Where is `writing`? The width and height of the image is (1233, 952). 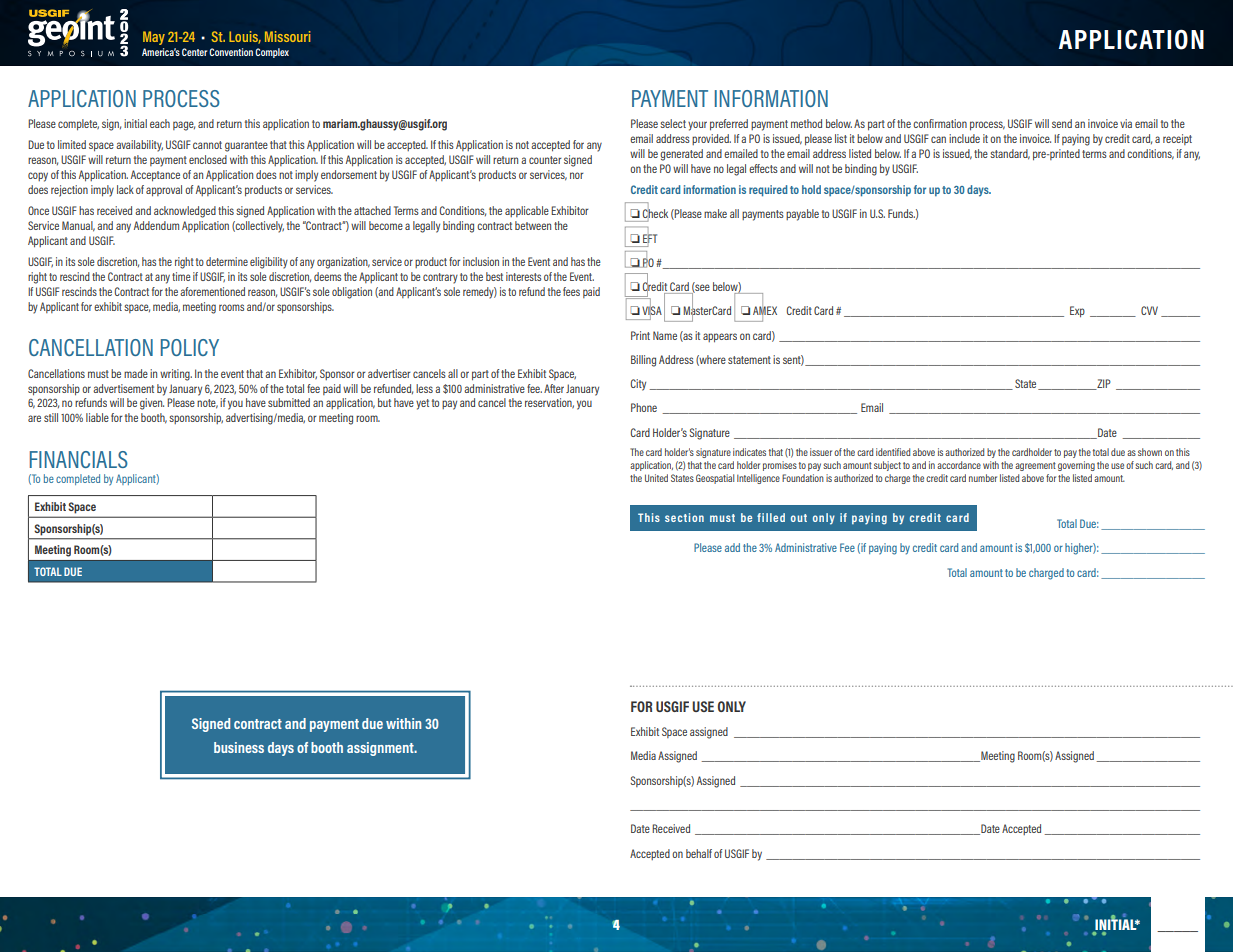
writing is located at coordinates (176, 375).
